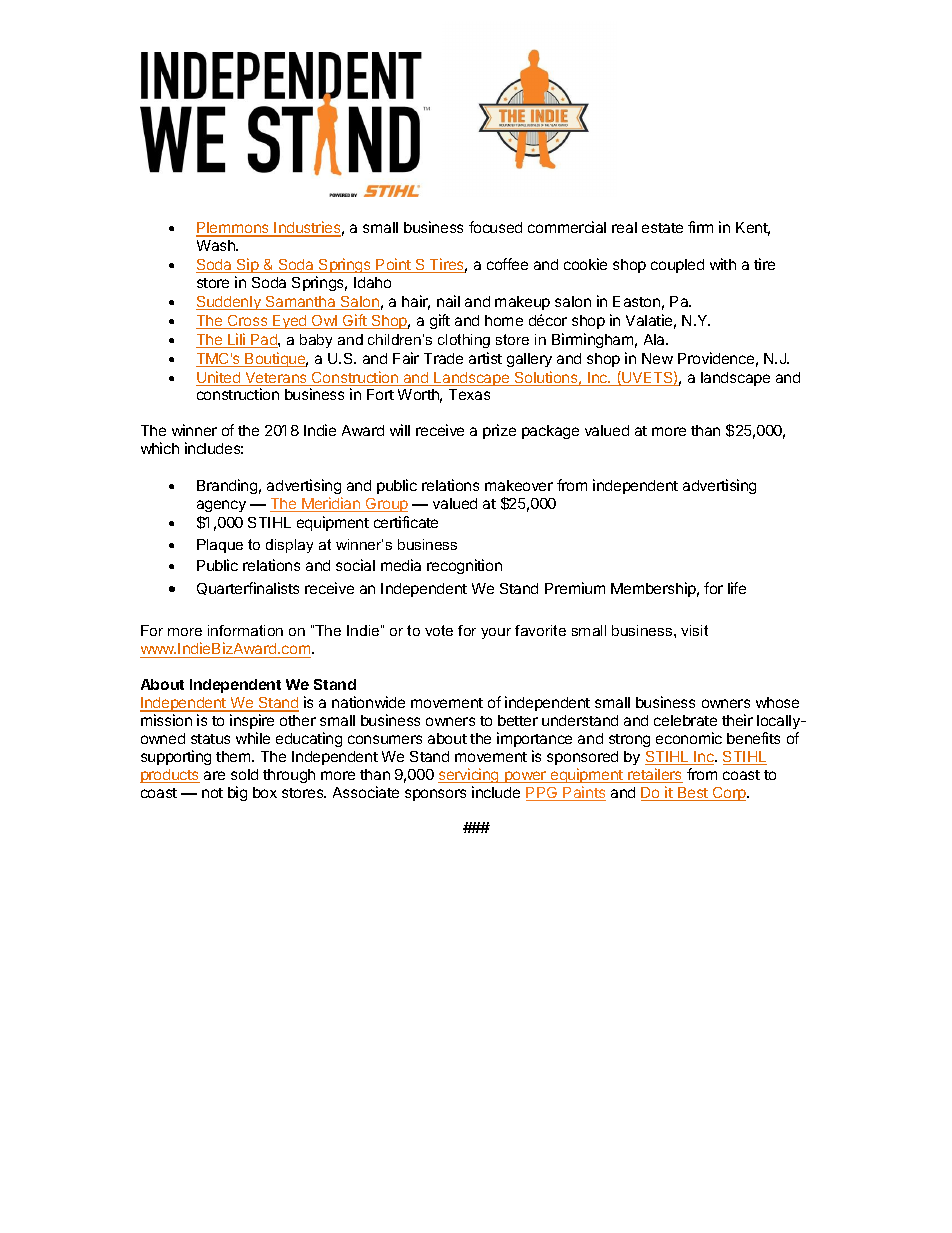 The height and width of the page is (1233, 952). What do you see at coordinates (469, 775) in the page?
I see `servicing` at bounding box center [469, 775].
